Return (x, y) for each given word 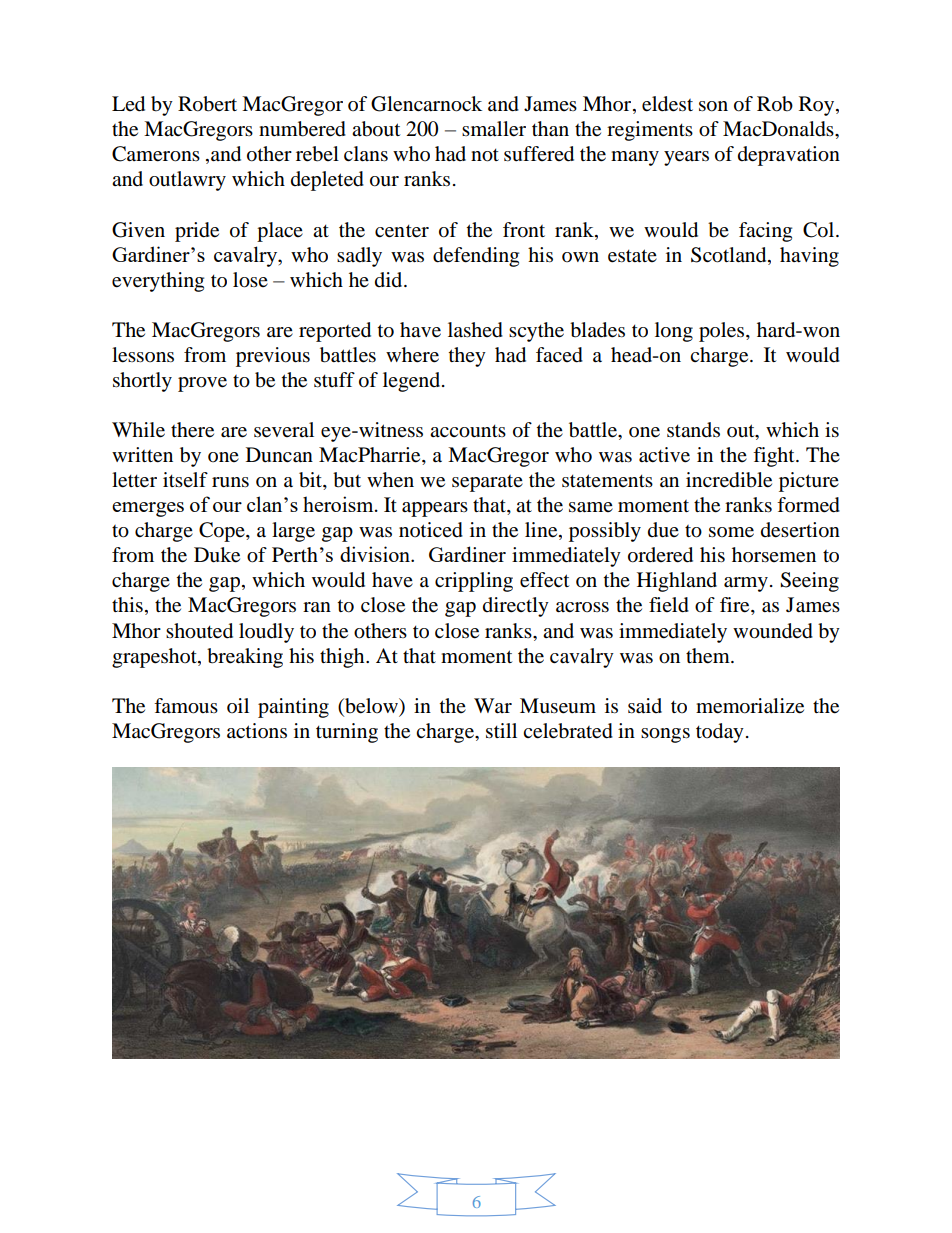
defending (476, 257)
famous (186, 706)
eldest (667, 104)
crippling (474, 582)
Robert (207, 104)
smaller (494, 129)
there (192, 430)
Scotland (730, 255)
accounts (468, 431)
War (493, 705)
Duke (217, 555)
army (746, 584)
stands (693, 429)
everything (158, 282)
